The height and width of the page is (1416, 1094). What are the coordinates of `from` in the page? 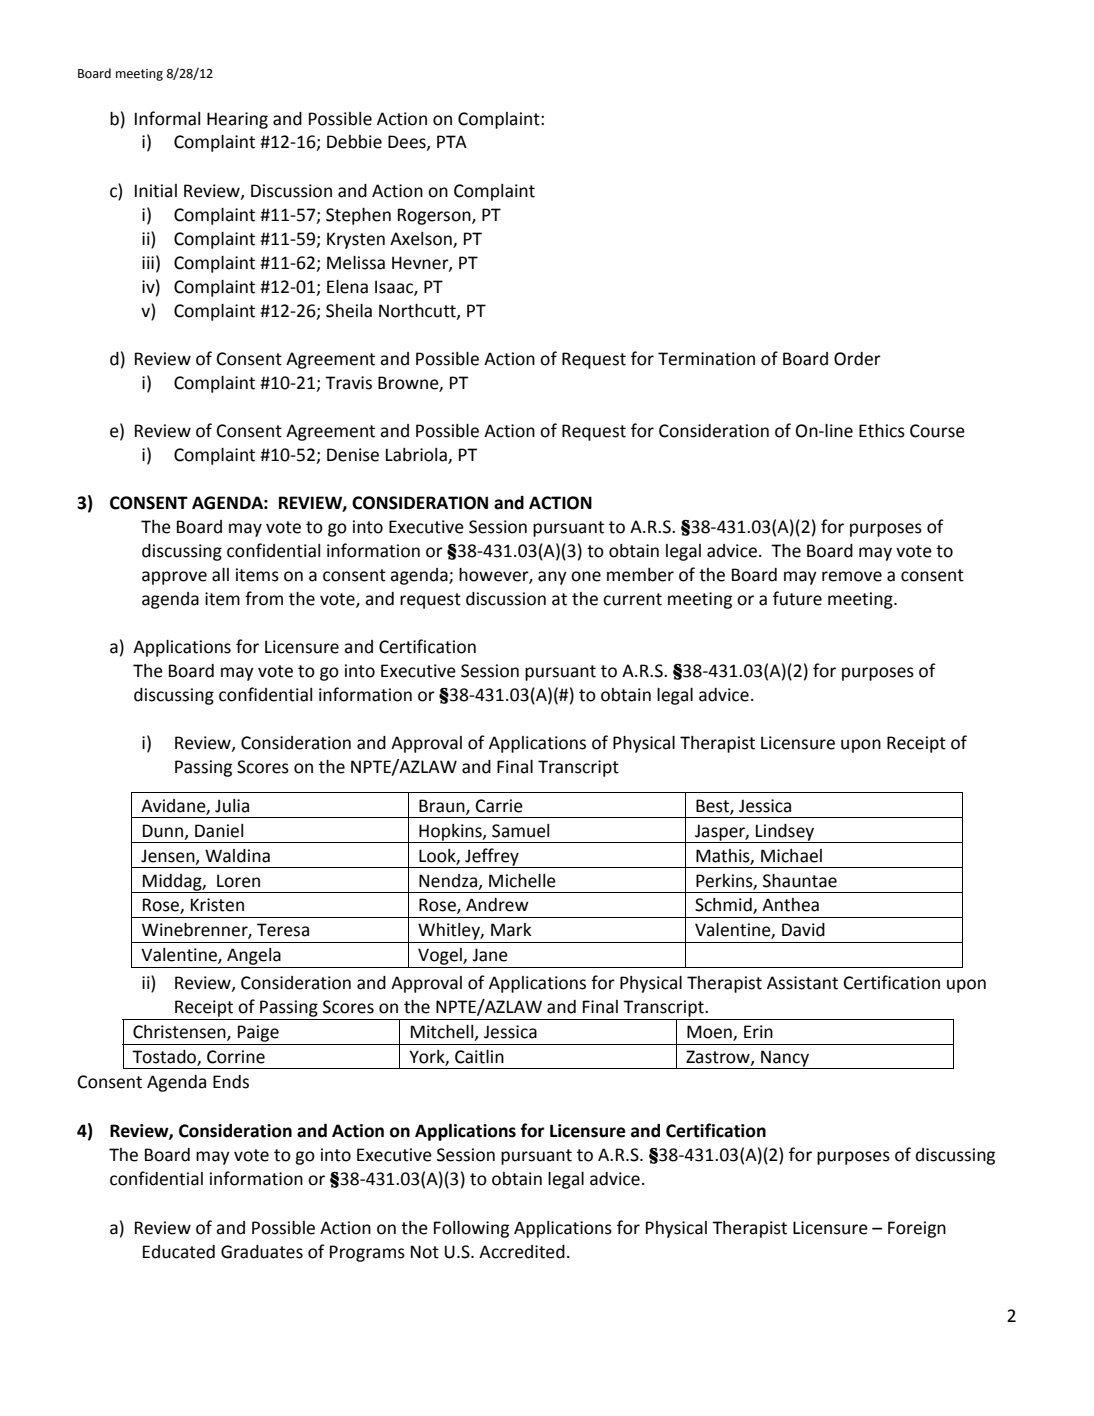 It's located at (264, 598).
